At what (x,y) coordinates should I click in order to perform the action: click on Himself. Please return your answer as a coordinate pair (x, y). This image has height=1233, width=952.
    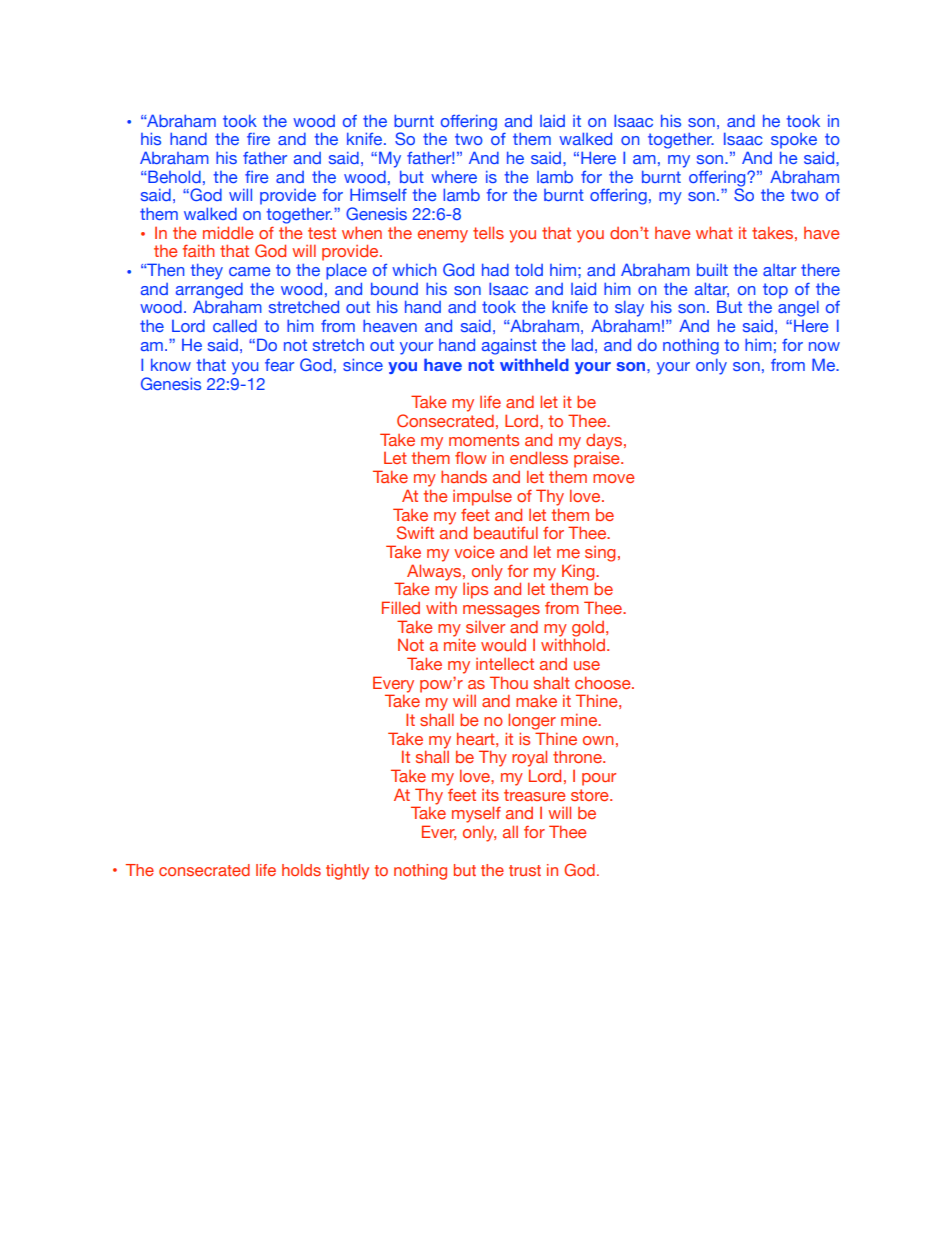
    Looking at the image, I should click on (378, 194).
